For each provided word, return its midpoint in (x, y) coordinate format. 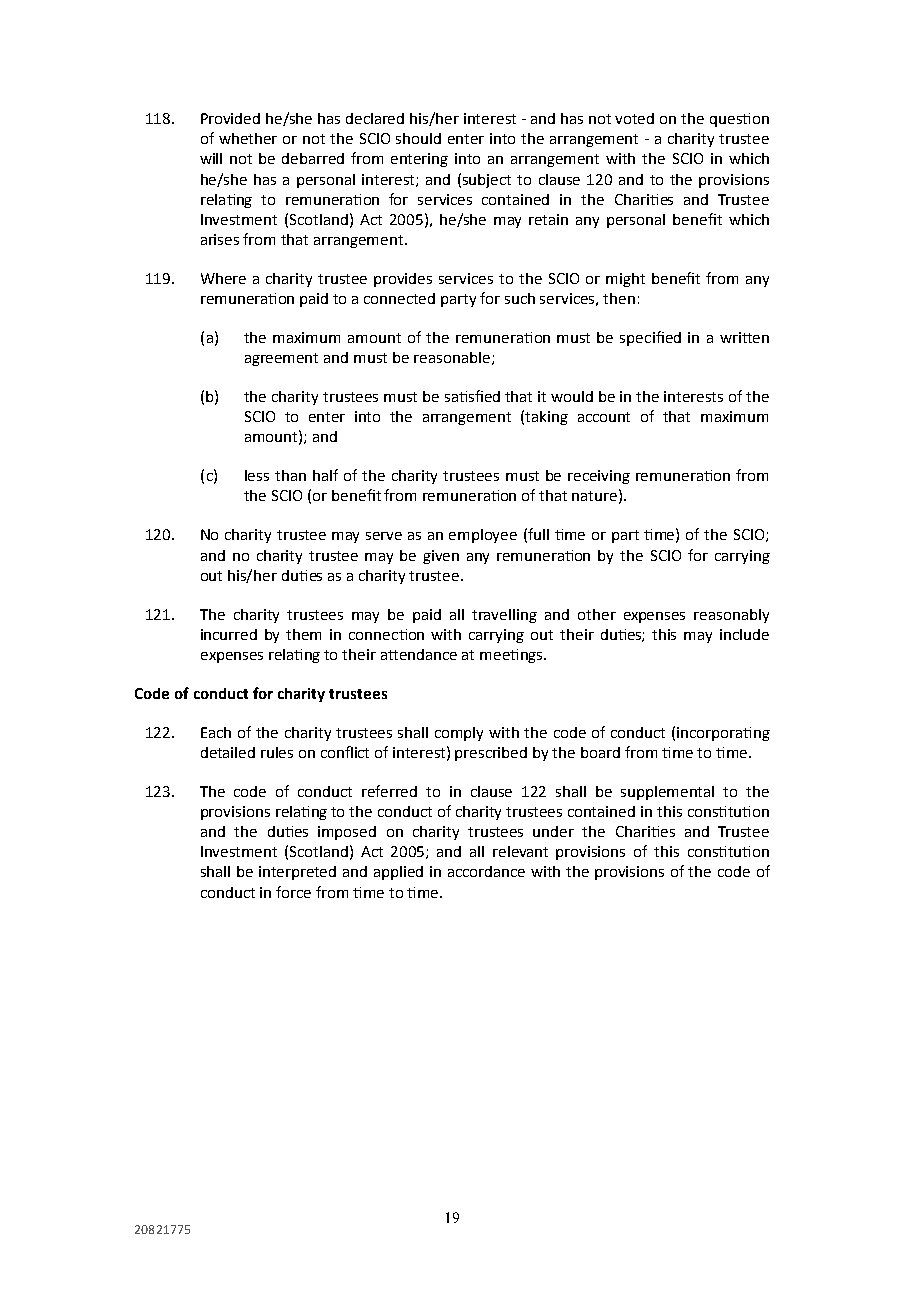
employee (483, 536)
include (744, 634)
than (290, 475)
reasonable (452, 357)
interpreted (297, 873)
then (619, 298)
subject (487, 181)
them (303, 634)
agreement (281, 359)
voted (634, 118)
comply (459, 734)
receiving (599, 477)
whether (248, 138)
